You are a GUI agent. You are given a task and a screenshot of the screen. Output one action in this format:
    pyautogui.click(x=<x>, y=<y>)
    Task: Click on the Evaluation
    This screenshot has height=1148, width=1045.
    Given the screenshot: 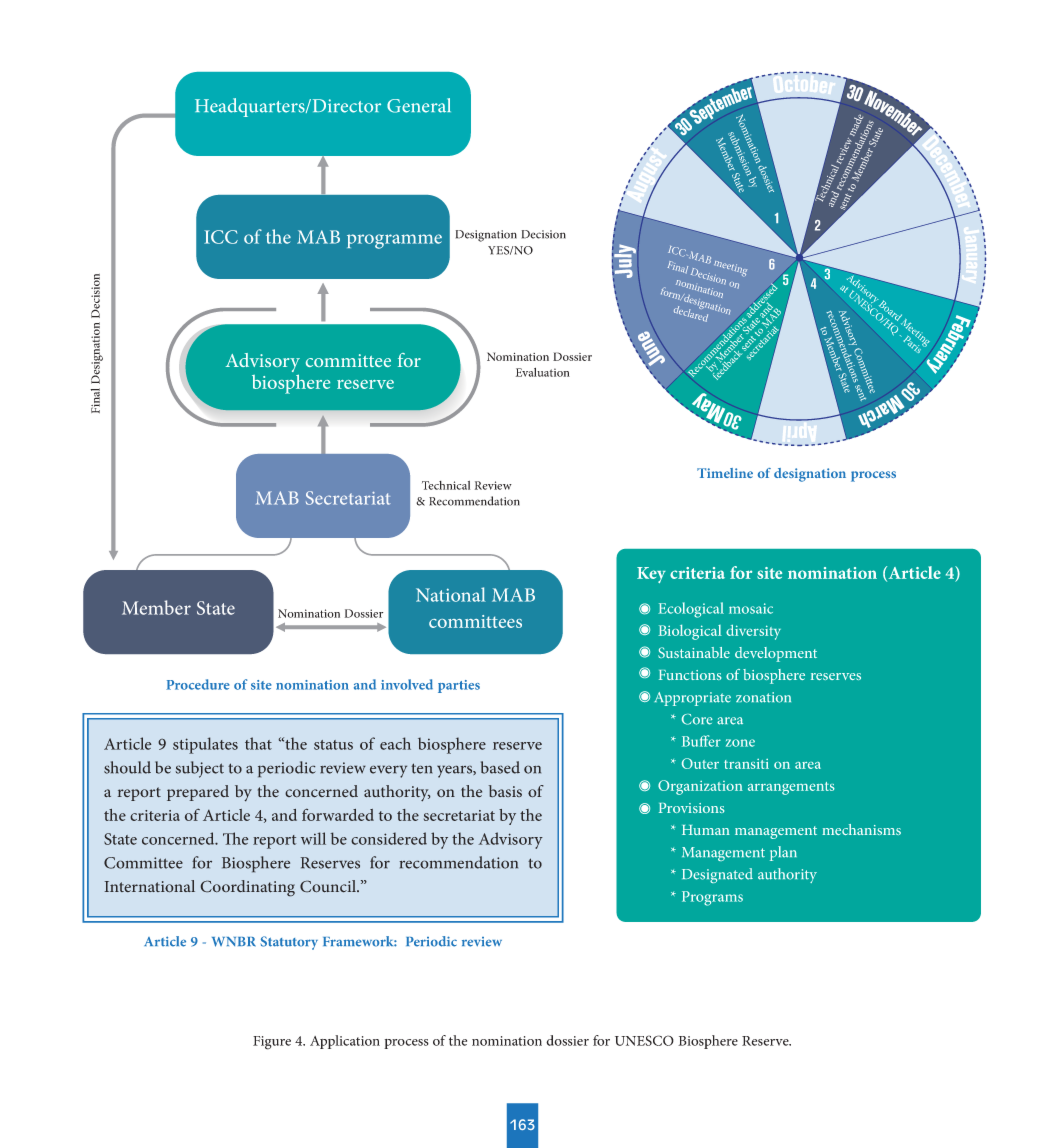 What is the action you would take?
    pyautogui.click(x=543, y=372)
